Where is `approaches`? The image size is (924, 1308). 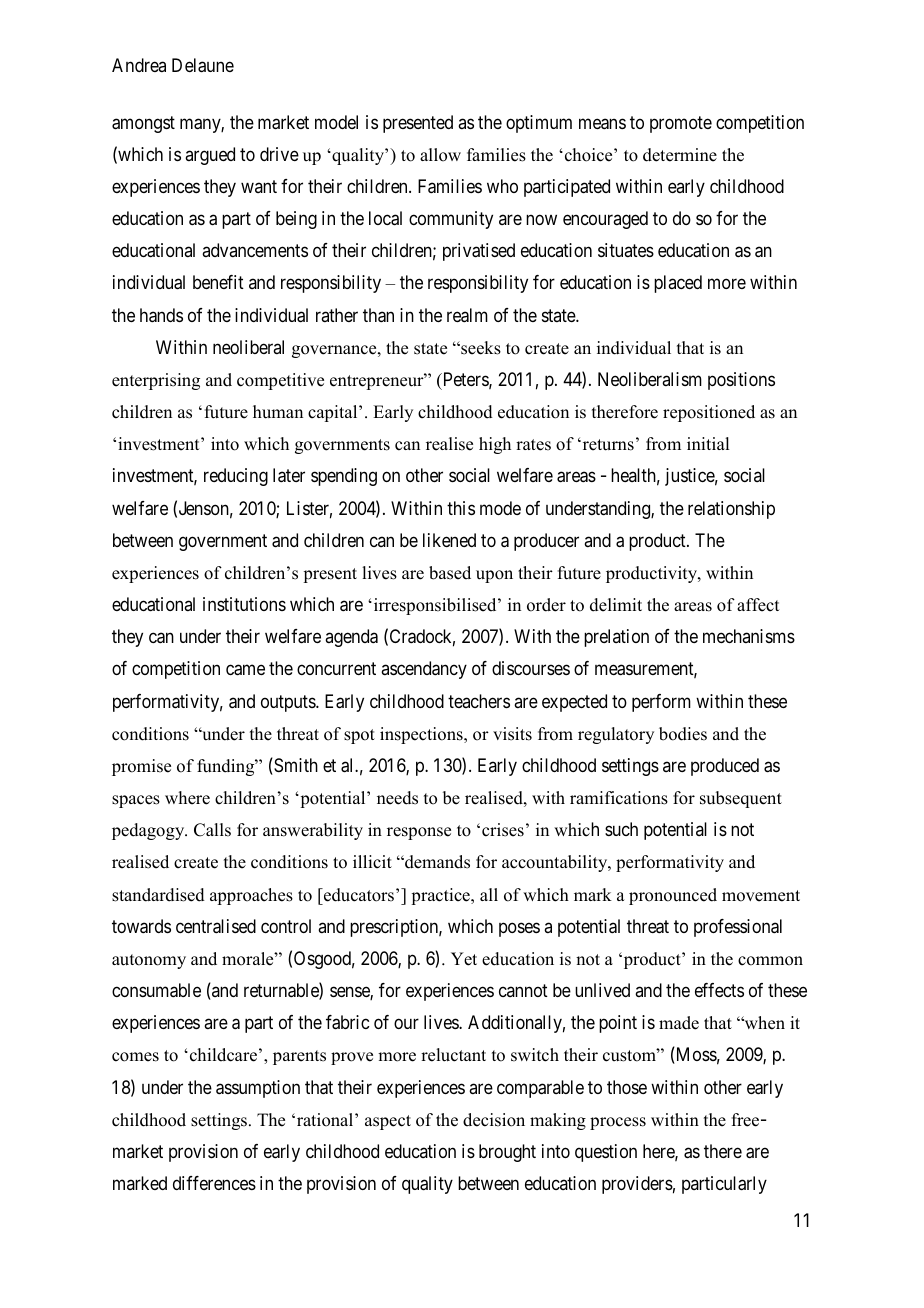 approaches is located at coordinates (251, 896).
